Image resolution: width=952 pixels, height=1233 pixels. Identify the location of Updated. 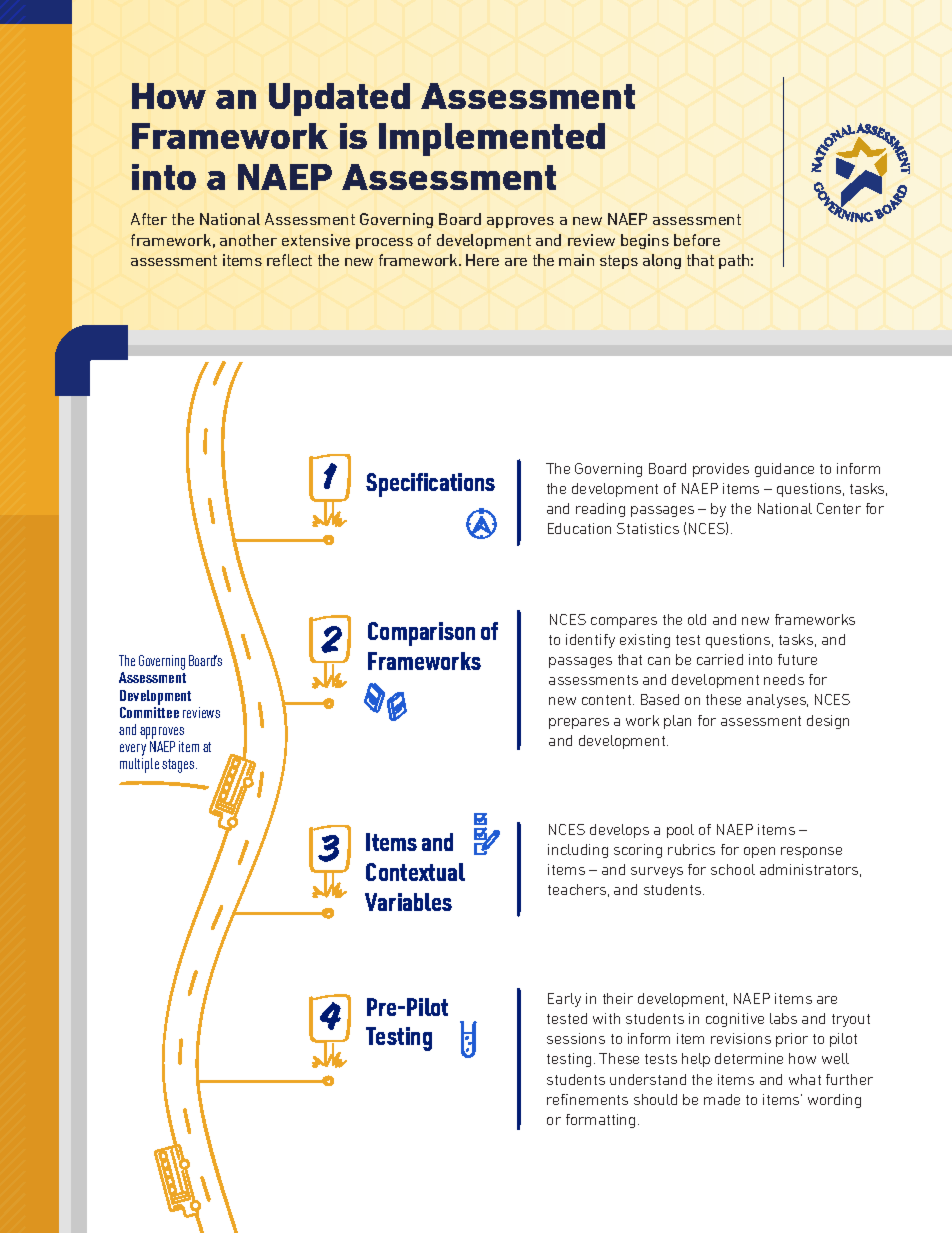
(339, 99).
